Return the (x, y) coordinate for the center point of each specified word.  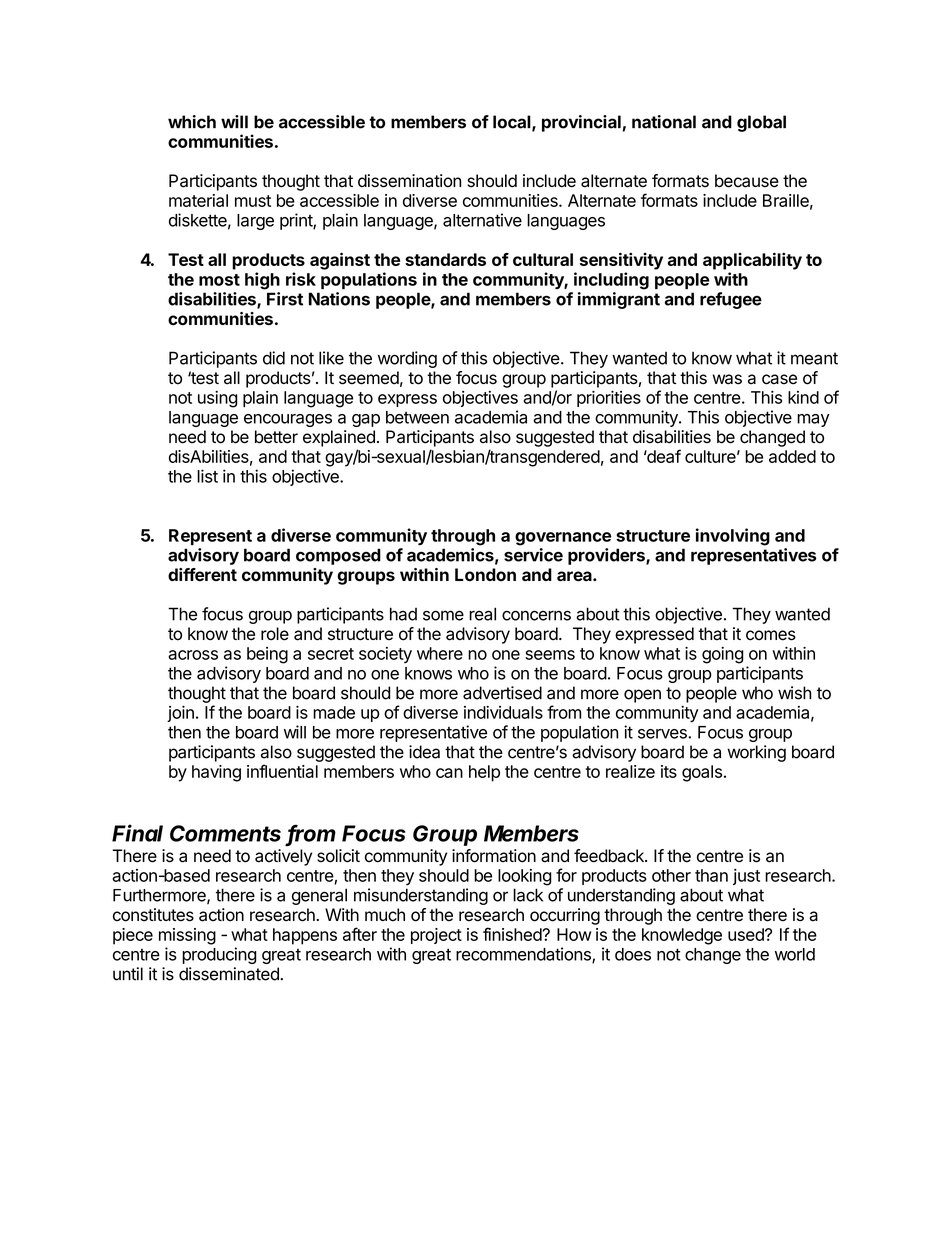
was (727, 379)
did (274, 358)
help (484, 773)
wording (407, 359)
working (756, 753)
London (485, 575)
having (216, 773)
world (795, 954)
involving (733, 537)
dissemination (409, 181)
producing (219, 955)
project (436, 936)
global (761, 123)
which (192, 122)
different (202, 574)
